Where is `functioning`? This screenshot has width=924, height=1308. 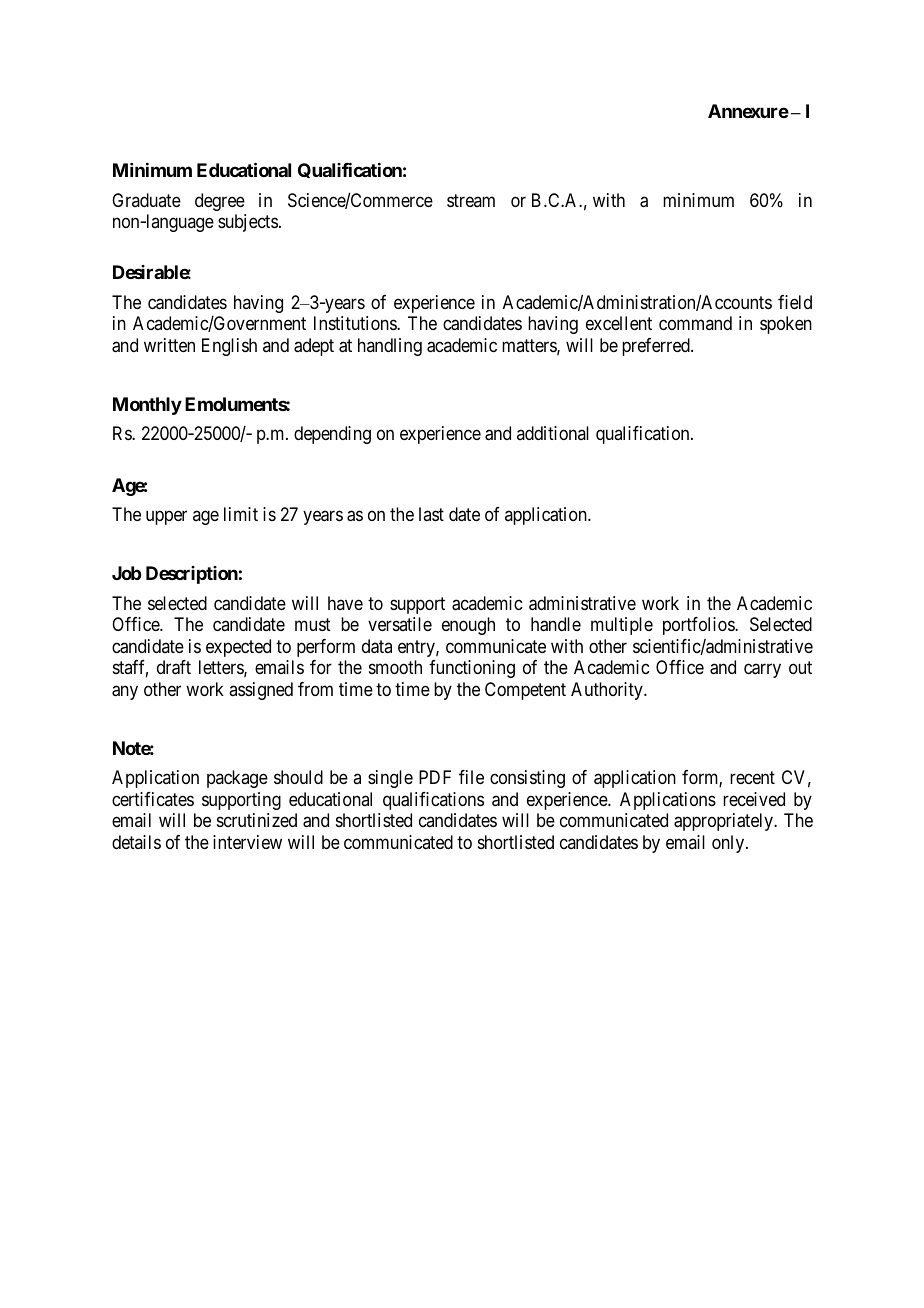 functioning is located at coordinates (472, 669).
